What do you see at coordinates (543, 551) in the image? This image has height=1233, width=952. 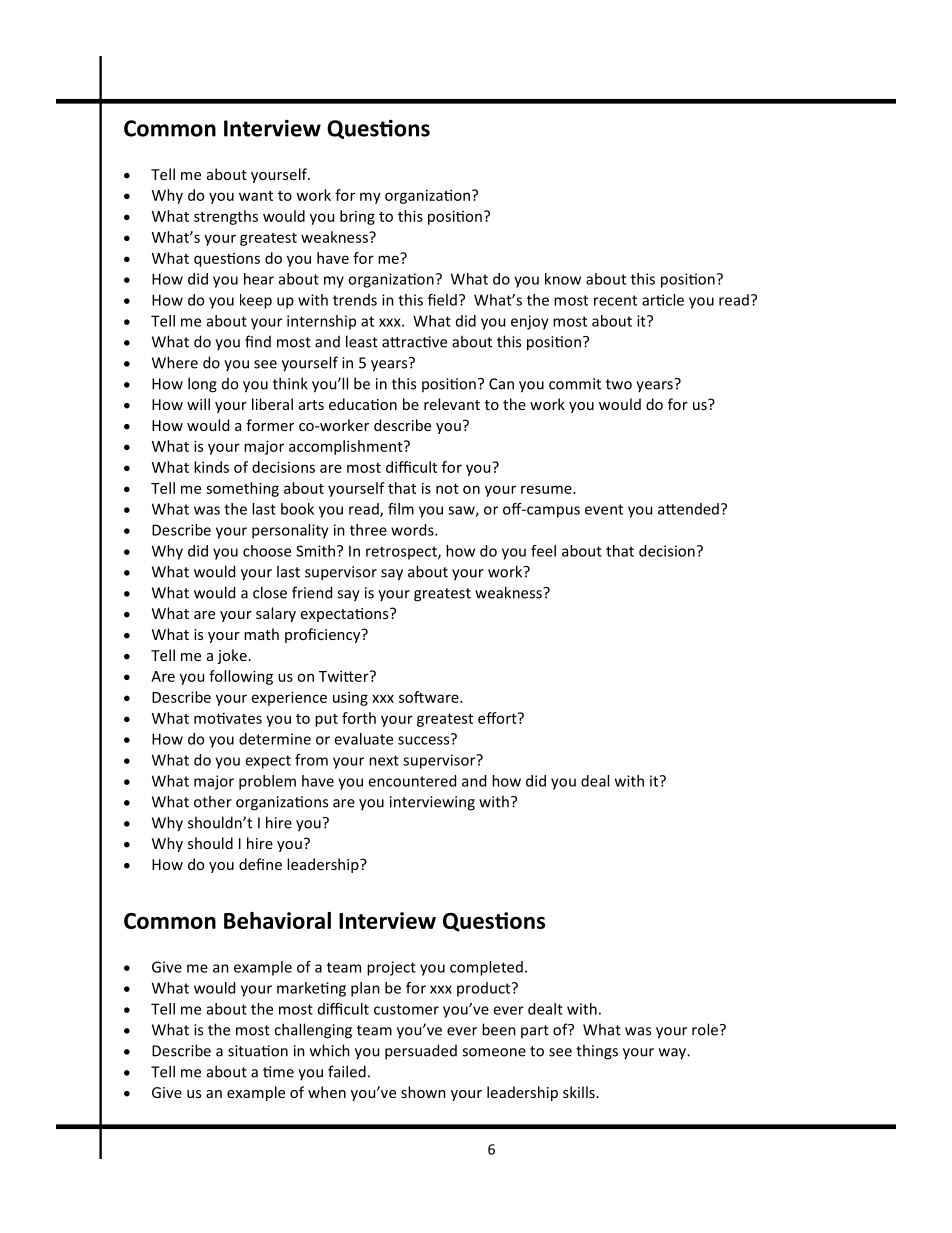 I see `feel` at bounding box center [543, 551].
